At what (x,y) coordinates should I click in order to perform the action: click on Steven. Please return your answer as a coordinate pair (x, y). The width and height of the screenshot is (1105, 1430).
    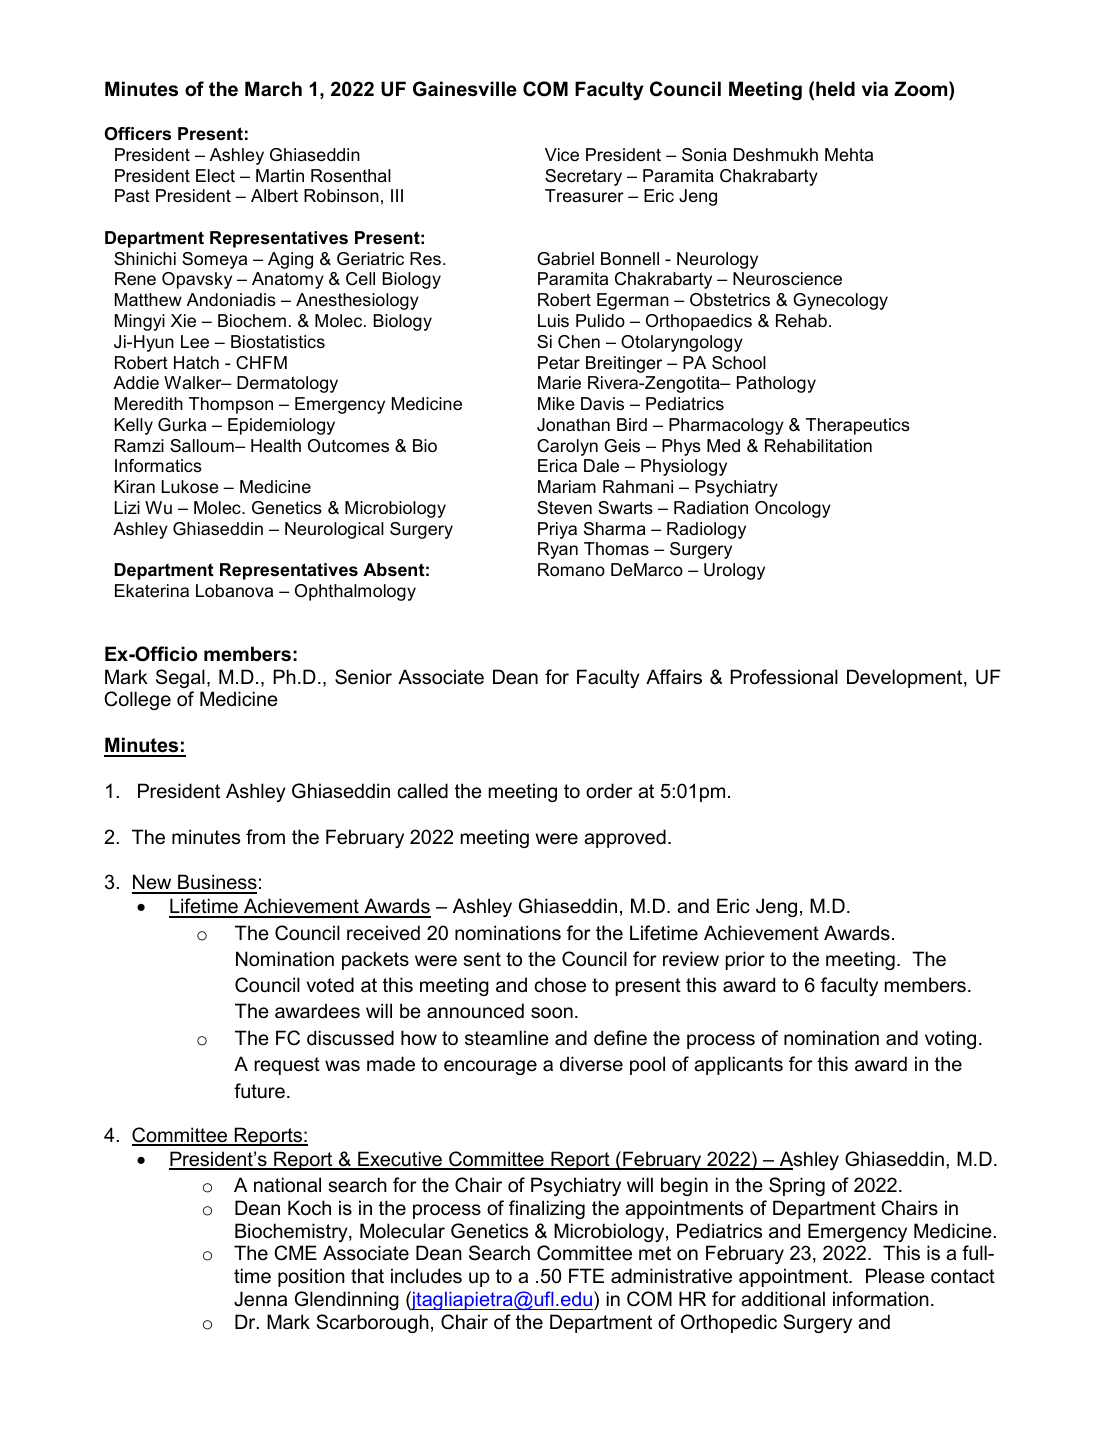
    Looking at the image, I should click on (564, 507).
